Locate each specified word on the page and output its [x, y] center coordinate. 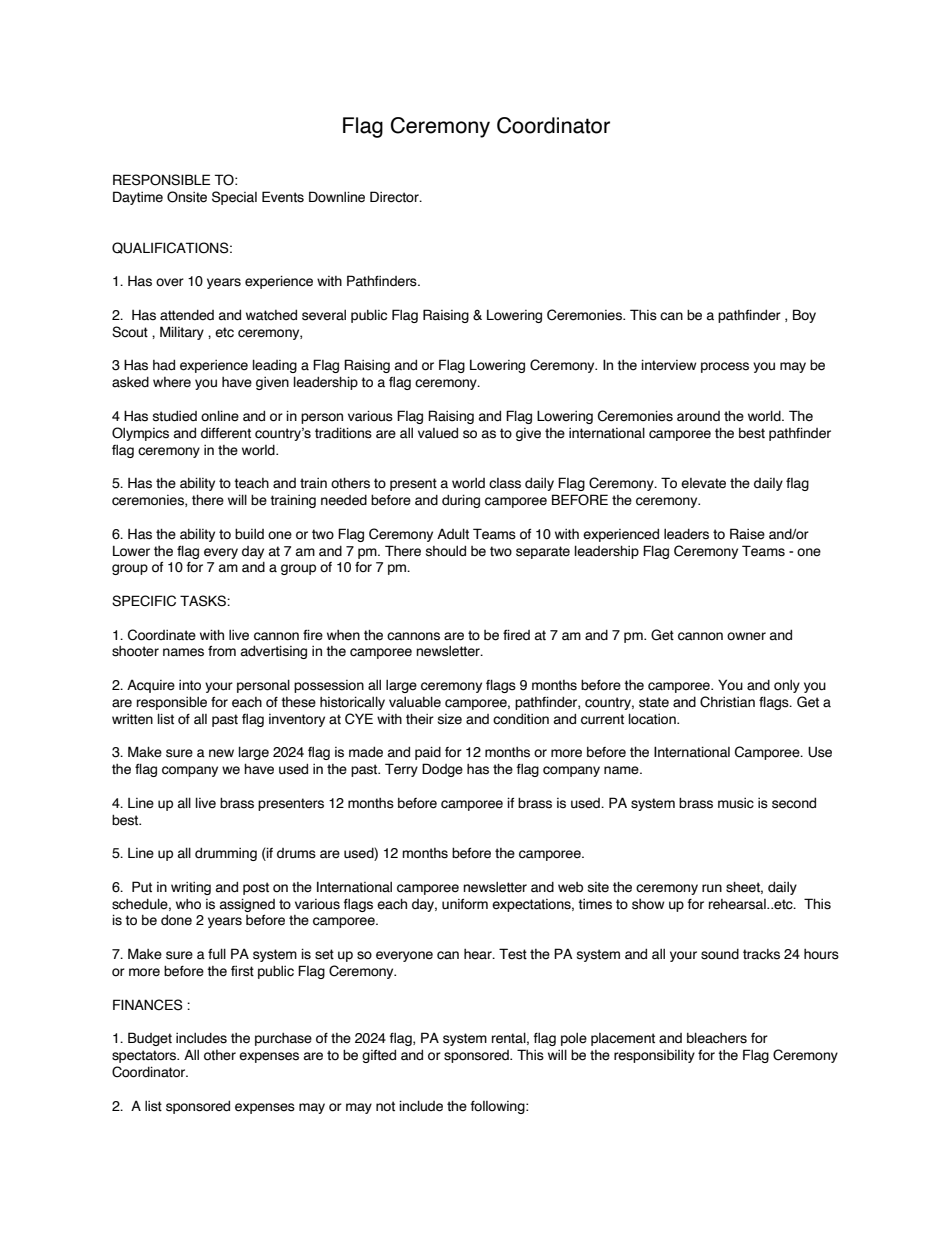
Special [234, 198]
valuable [415, 702]
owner [746, 636]
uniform [465, 904]
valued [438, 433]
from [222, 651]
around [698, 416]
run [712, 888]
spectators [145, 1056]
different [226, 433]
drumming [226, 854]
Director [395, 197]
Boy [804, 316]
